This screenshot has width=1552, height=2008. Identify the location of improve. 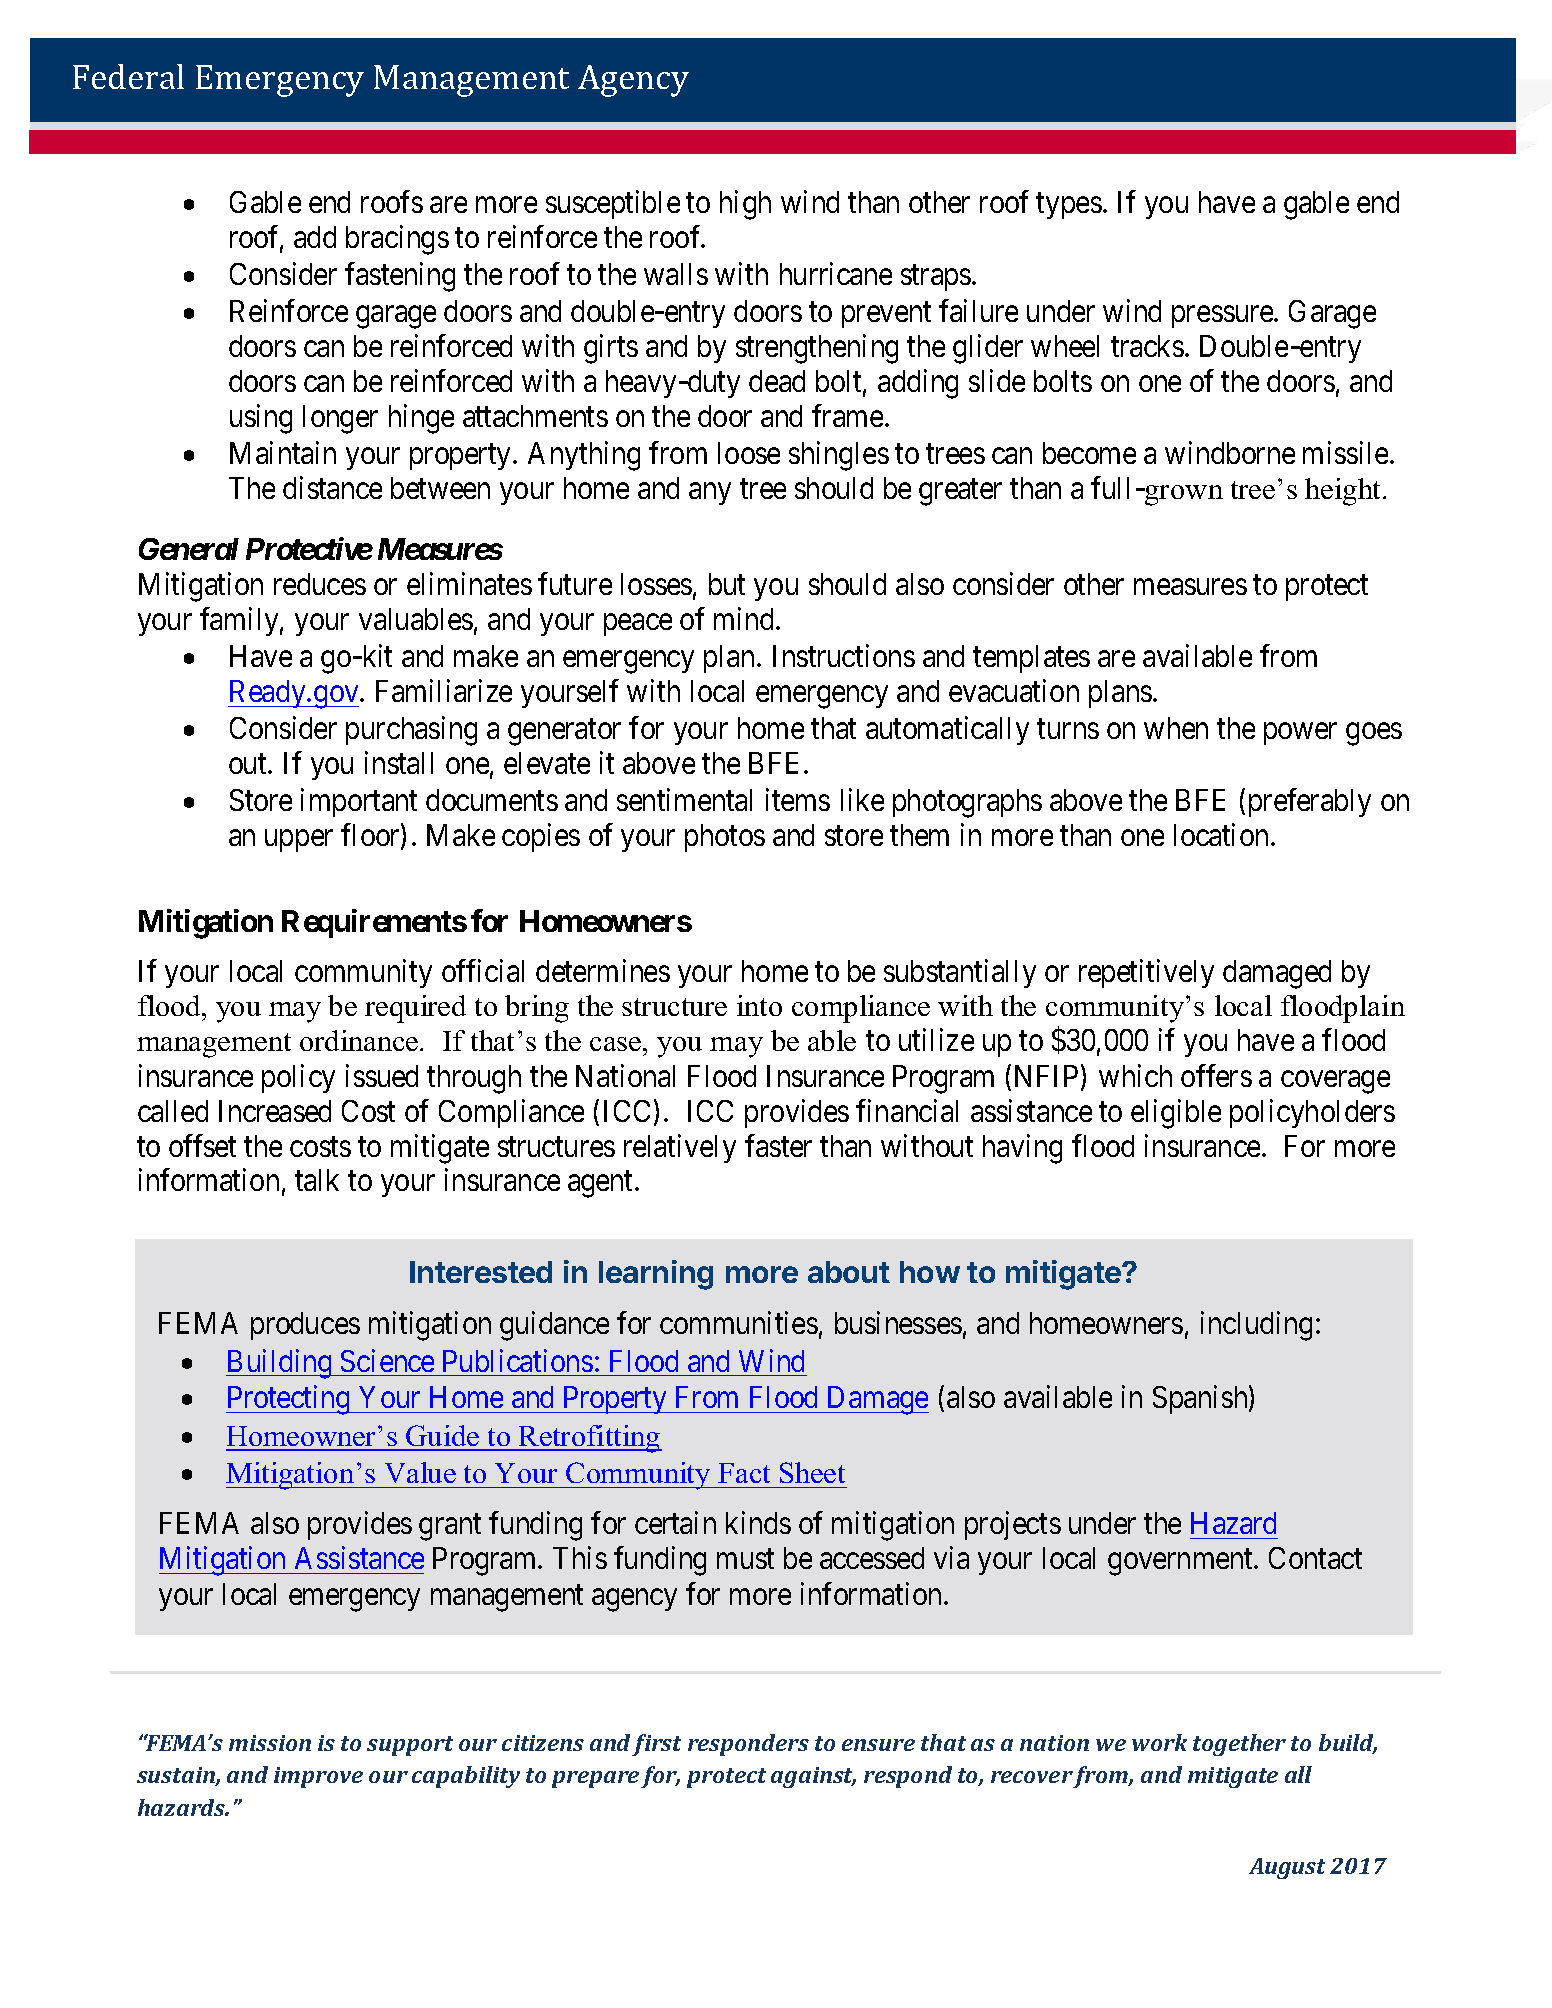
(318, 1777).
